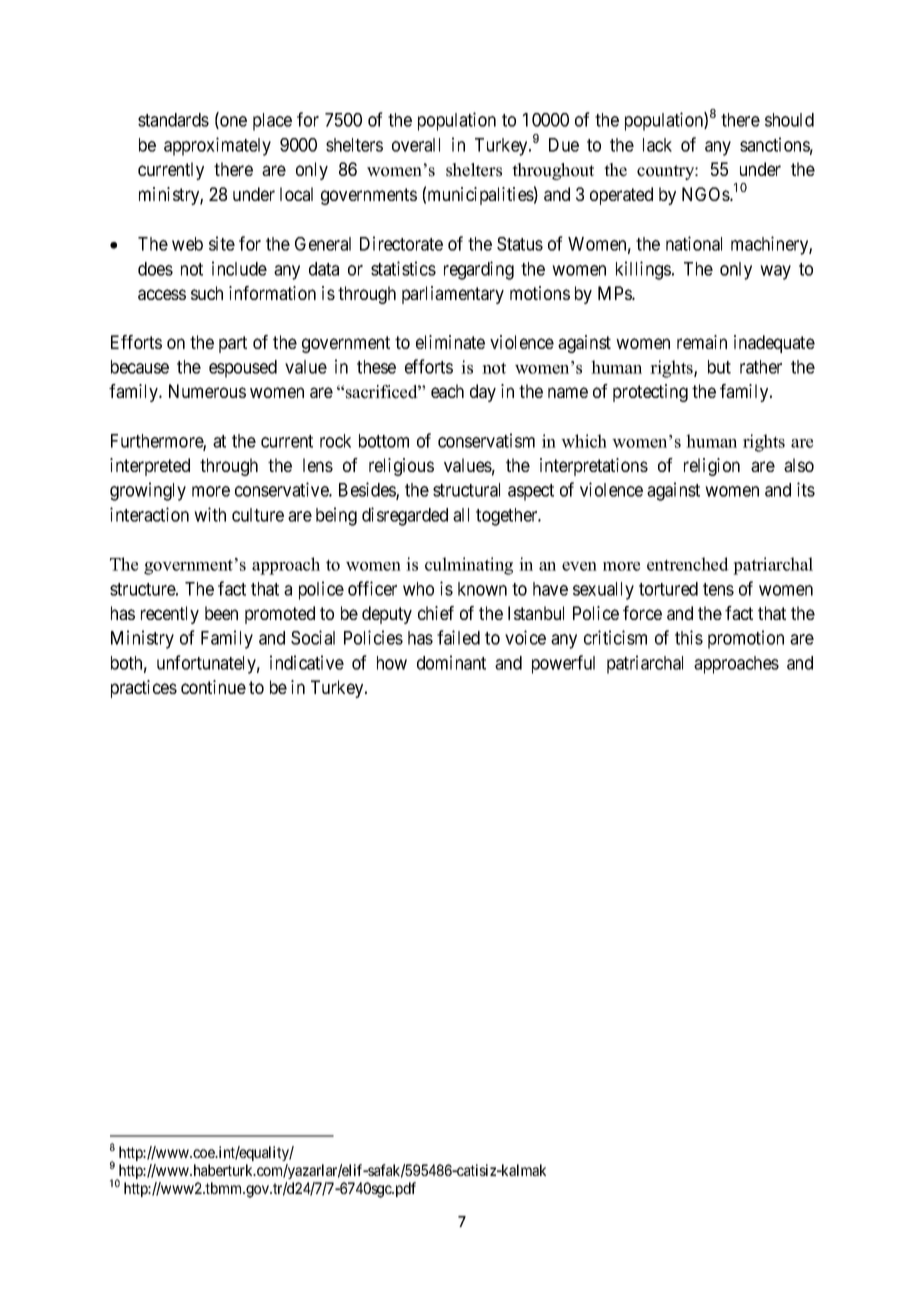 This image has height=1308, width=924. Describe the element at coordinates (451, 662) in the image. I see `dominant` at that location.
